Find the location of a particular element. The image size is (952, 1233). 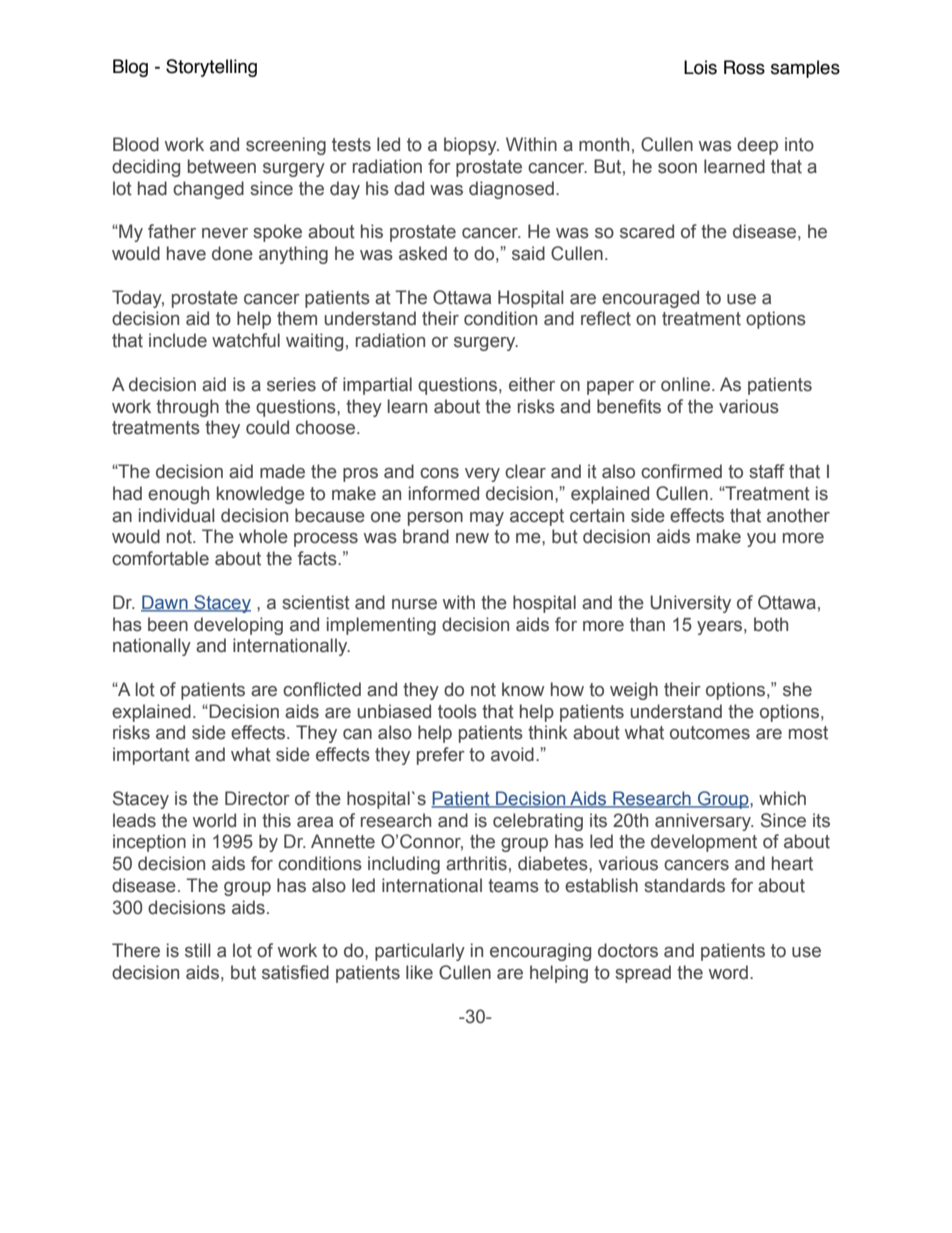

Ross is located at coordinates (744, 67).
